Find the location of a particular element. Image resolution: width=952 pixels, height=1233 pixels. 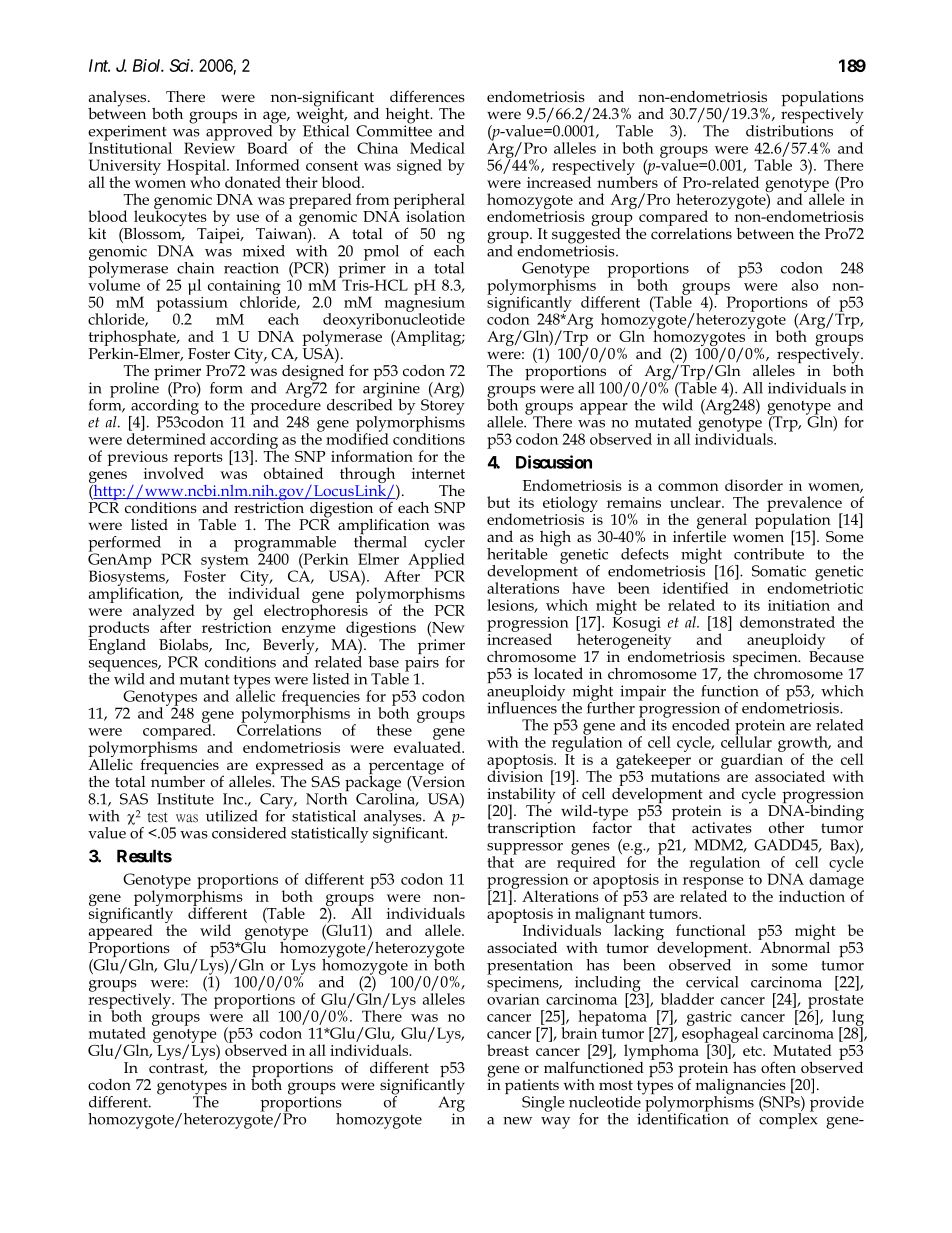

distributions is located at coordinates (789, 129).
